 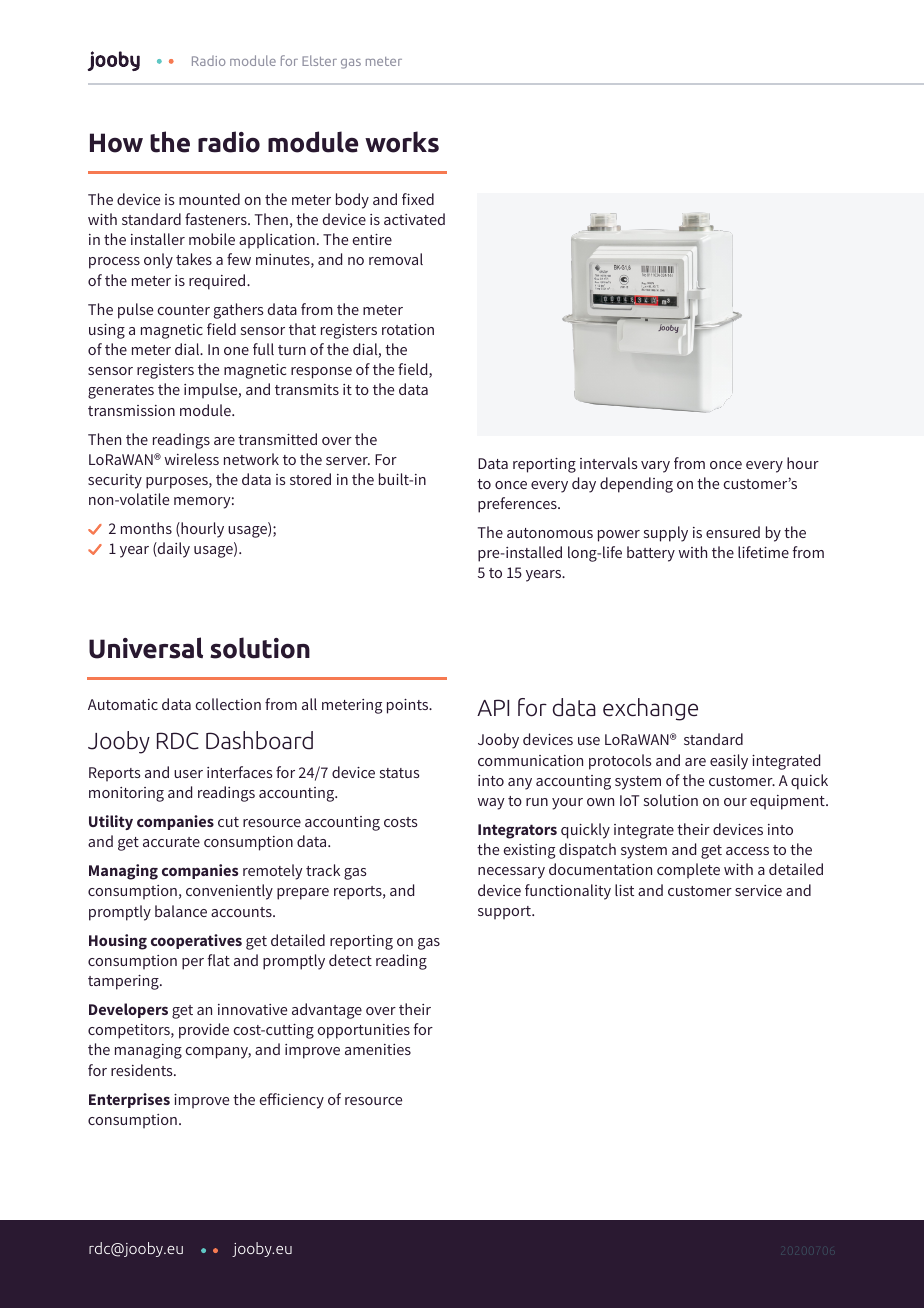 What do you see at coordinates (116, 143) in the document?
I see `How` at bounding box center [116, 143].
